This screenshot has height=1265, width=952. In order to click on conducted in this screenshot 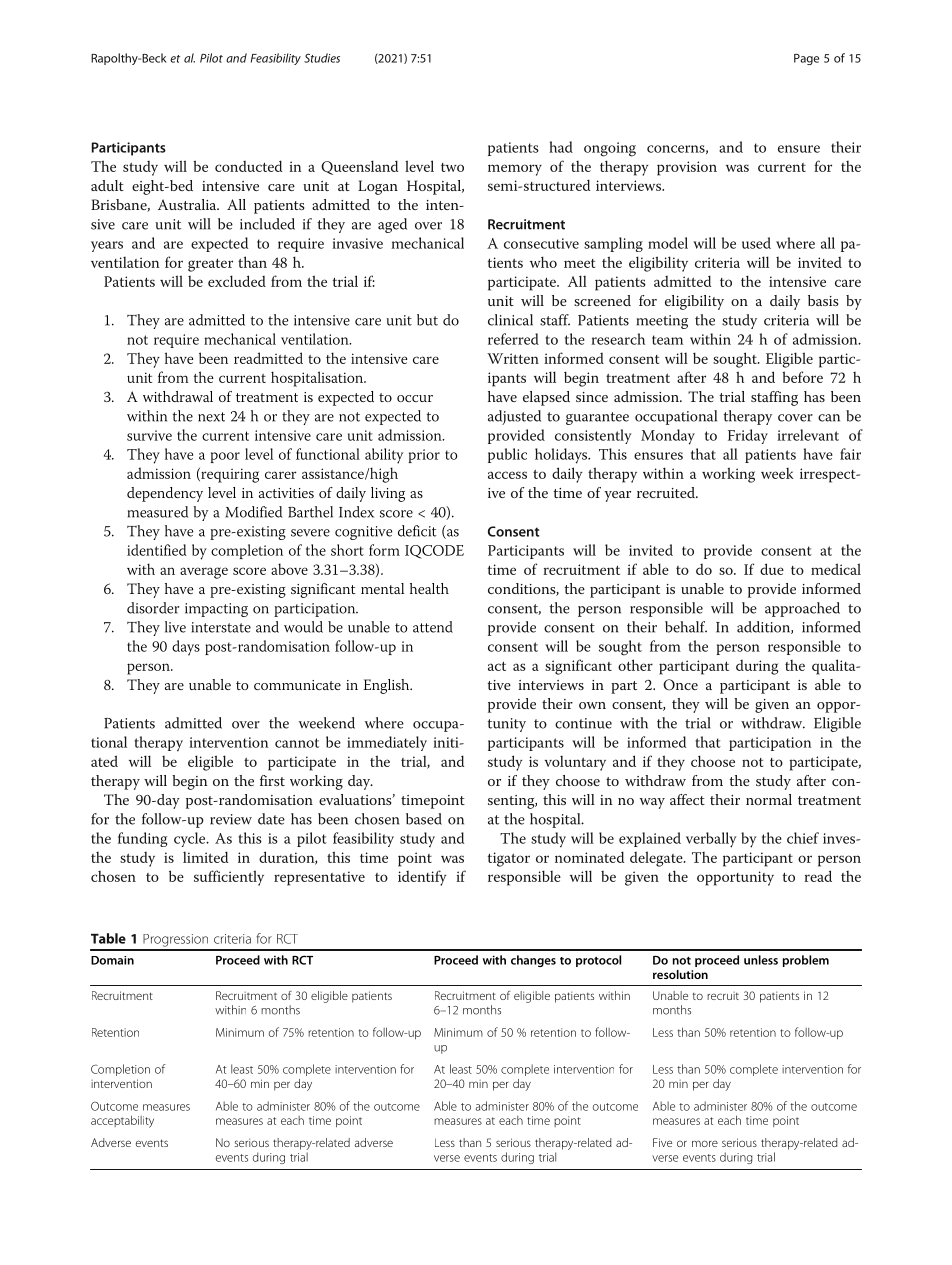, I will do `click(248, 166)`.
